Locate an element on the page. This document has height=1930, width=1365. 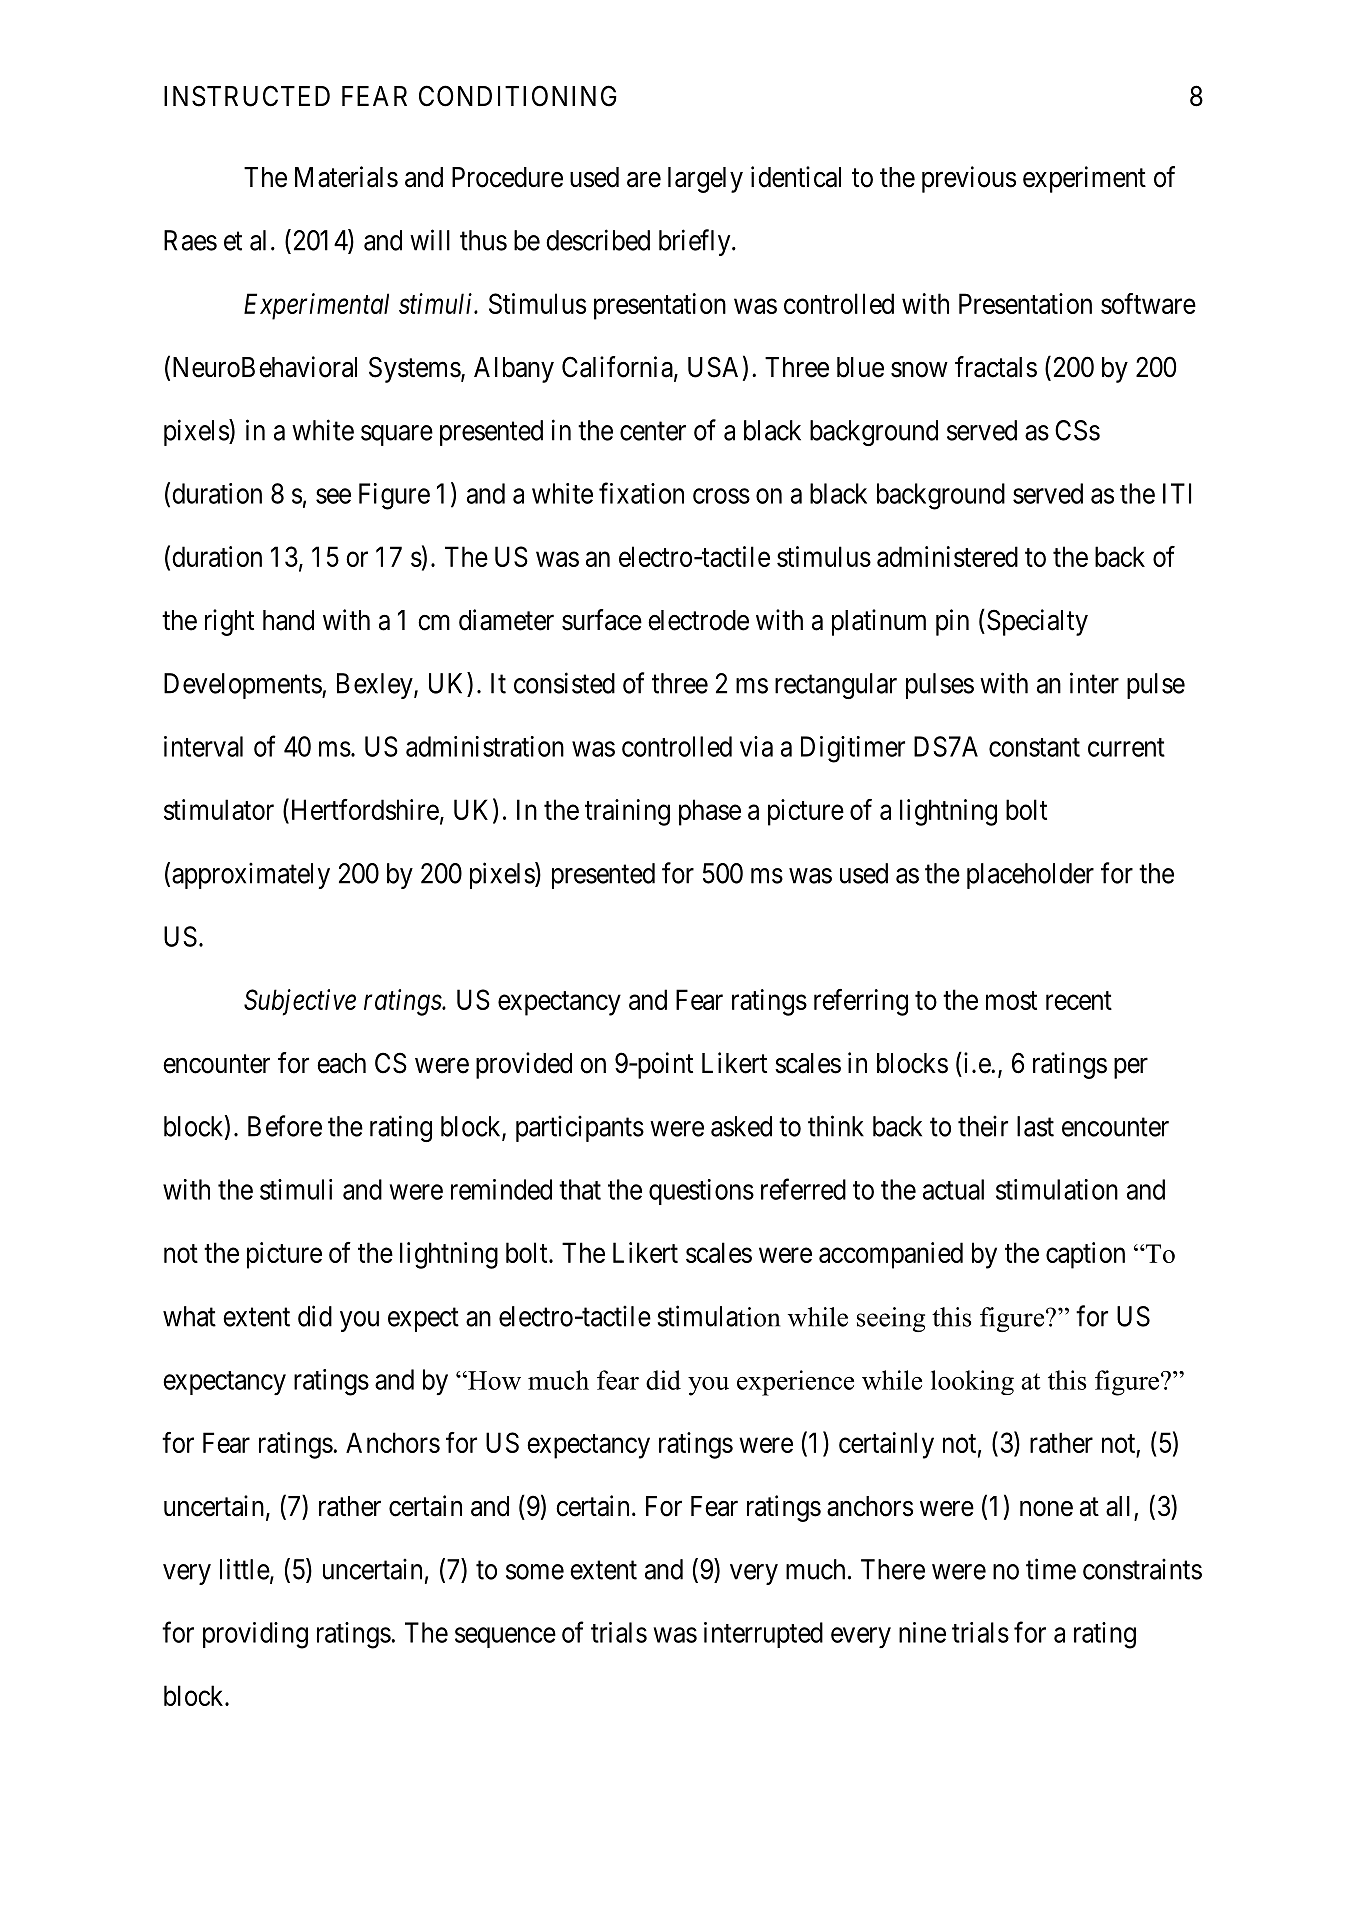
largely is located at coordinates (705, 180).
